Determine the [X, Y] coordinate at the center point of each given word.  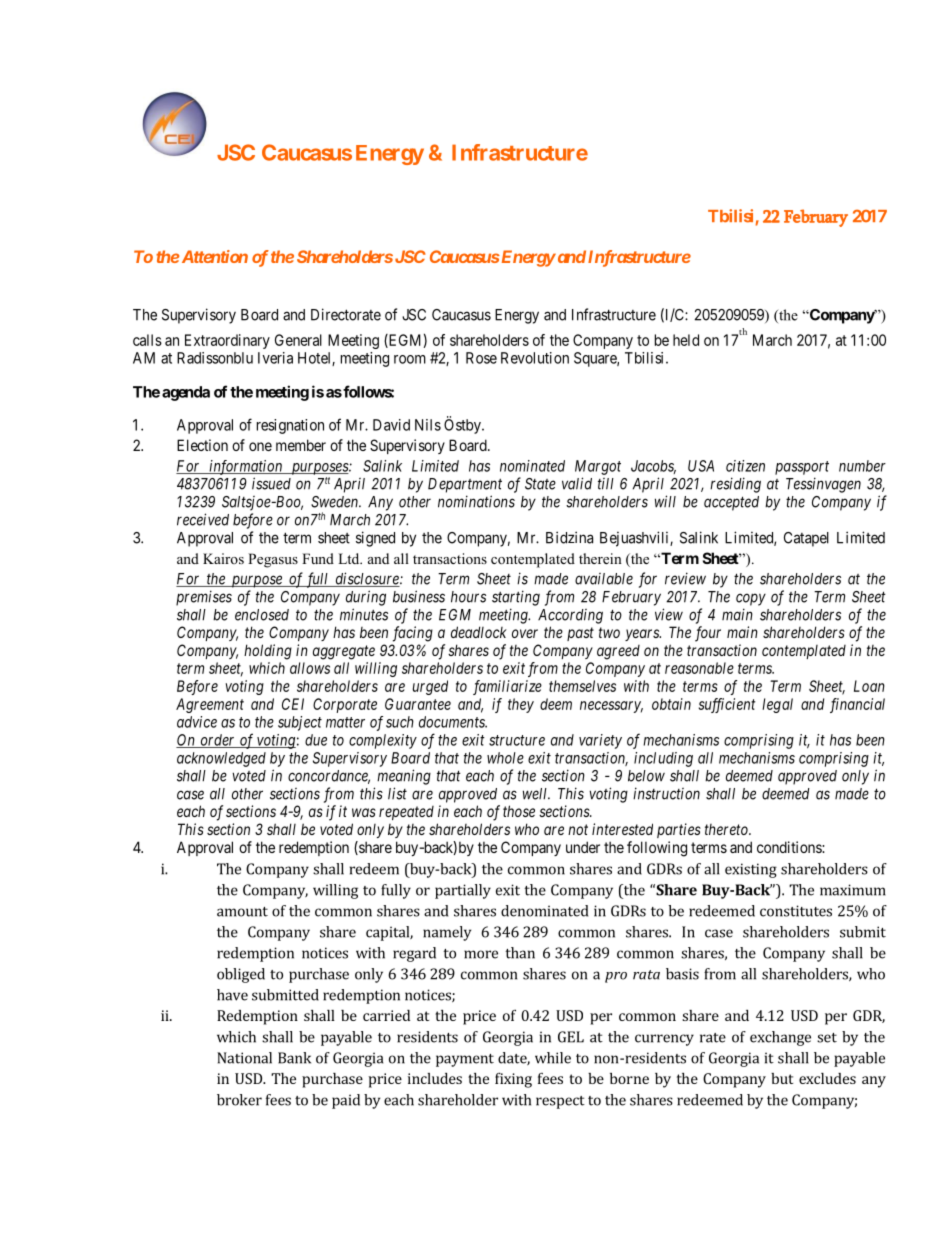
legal [777, 705]
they [521, 705]
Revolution [535, 358]
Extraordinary [227, 341]
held [686, 340]
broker [239, 1100]
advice [197, 722]
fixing [513, 1080]
